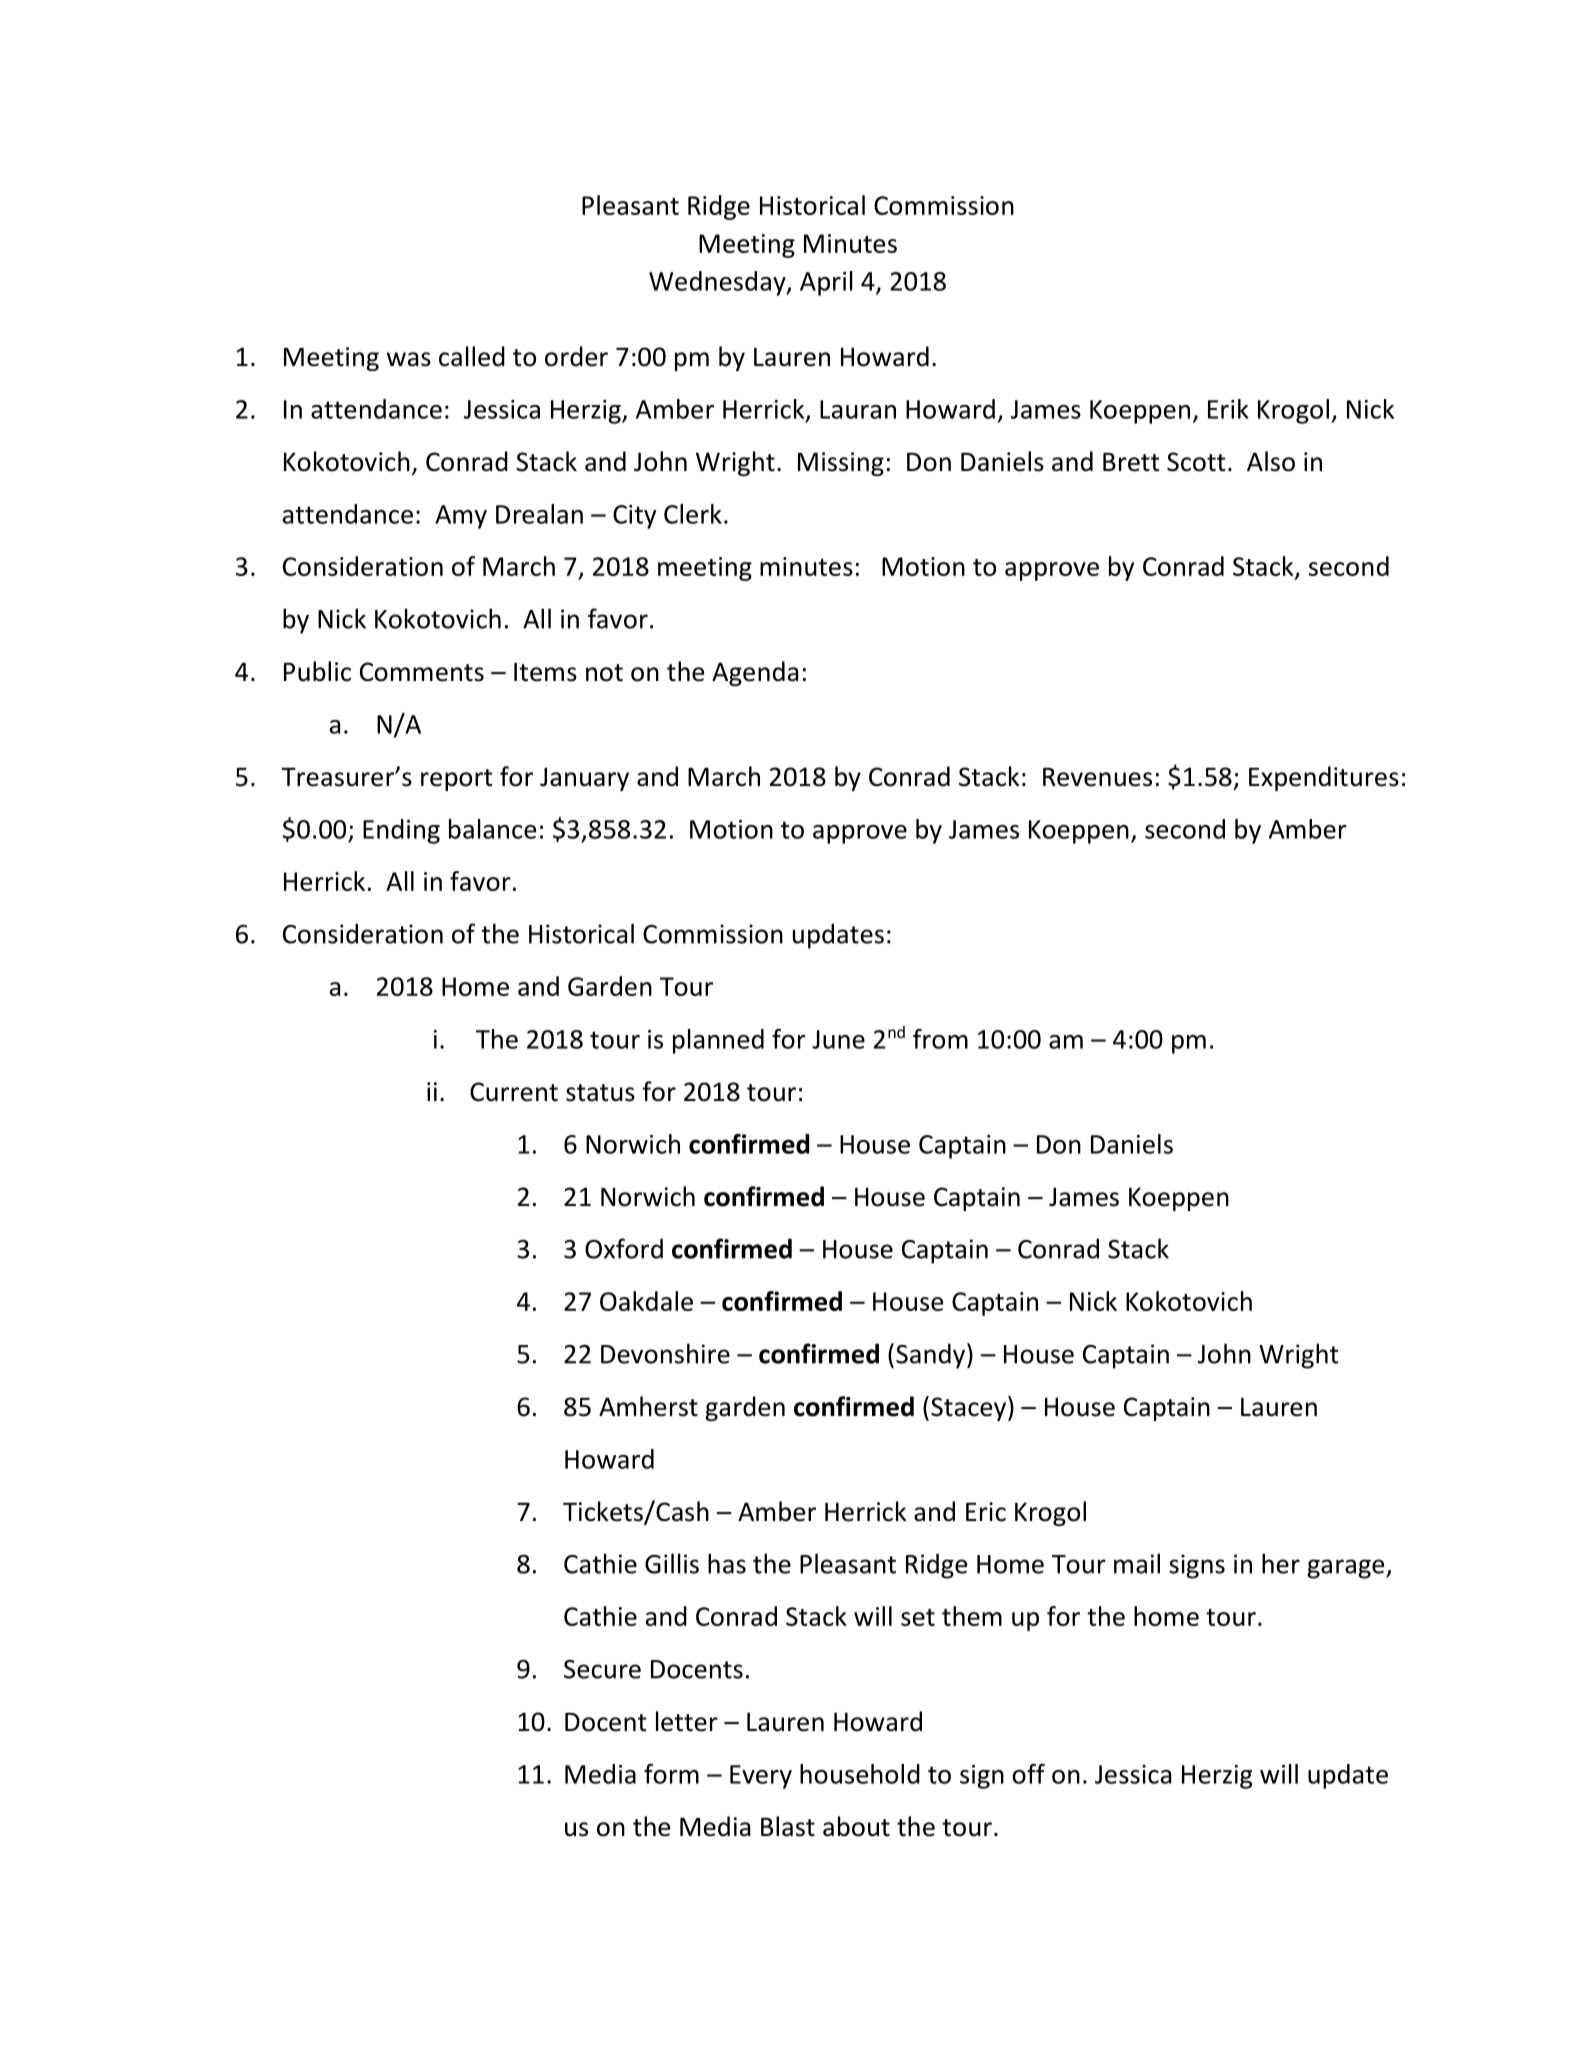  I want to click on Amherst, so click(648, 1406).
